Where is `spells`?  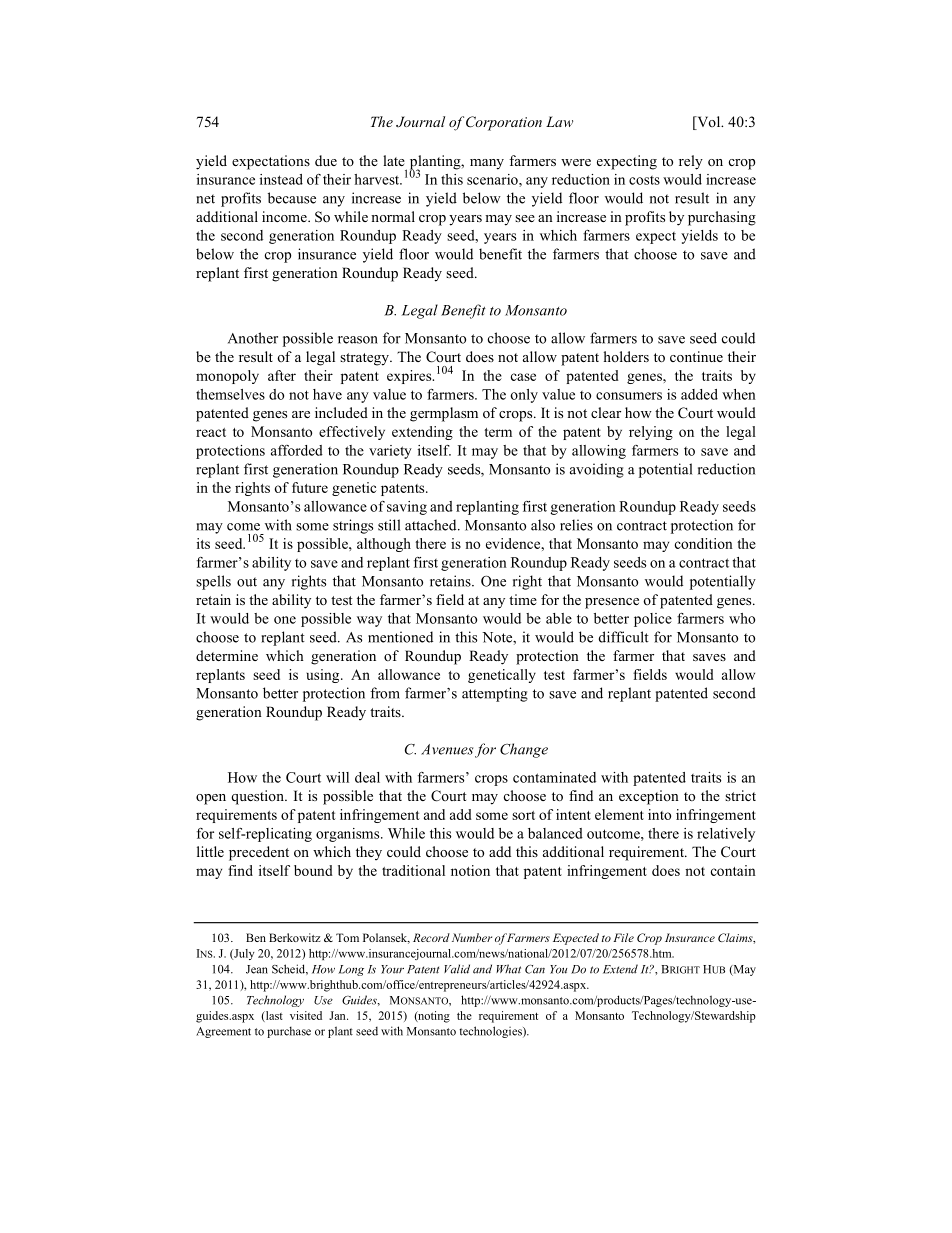
spells is located at coordinates (213, 582).
